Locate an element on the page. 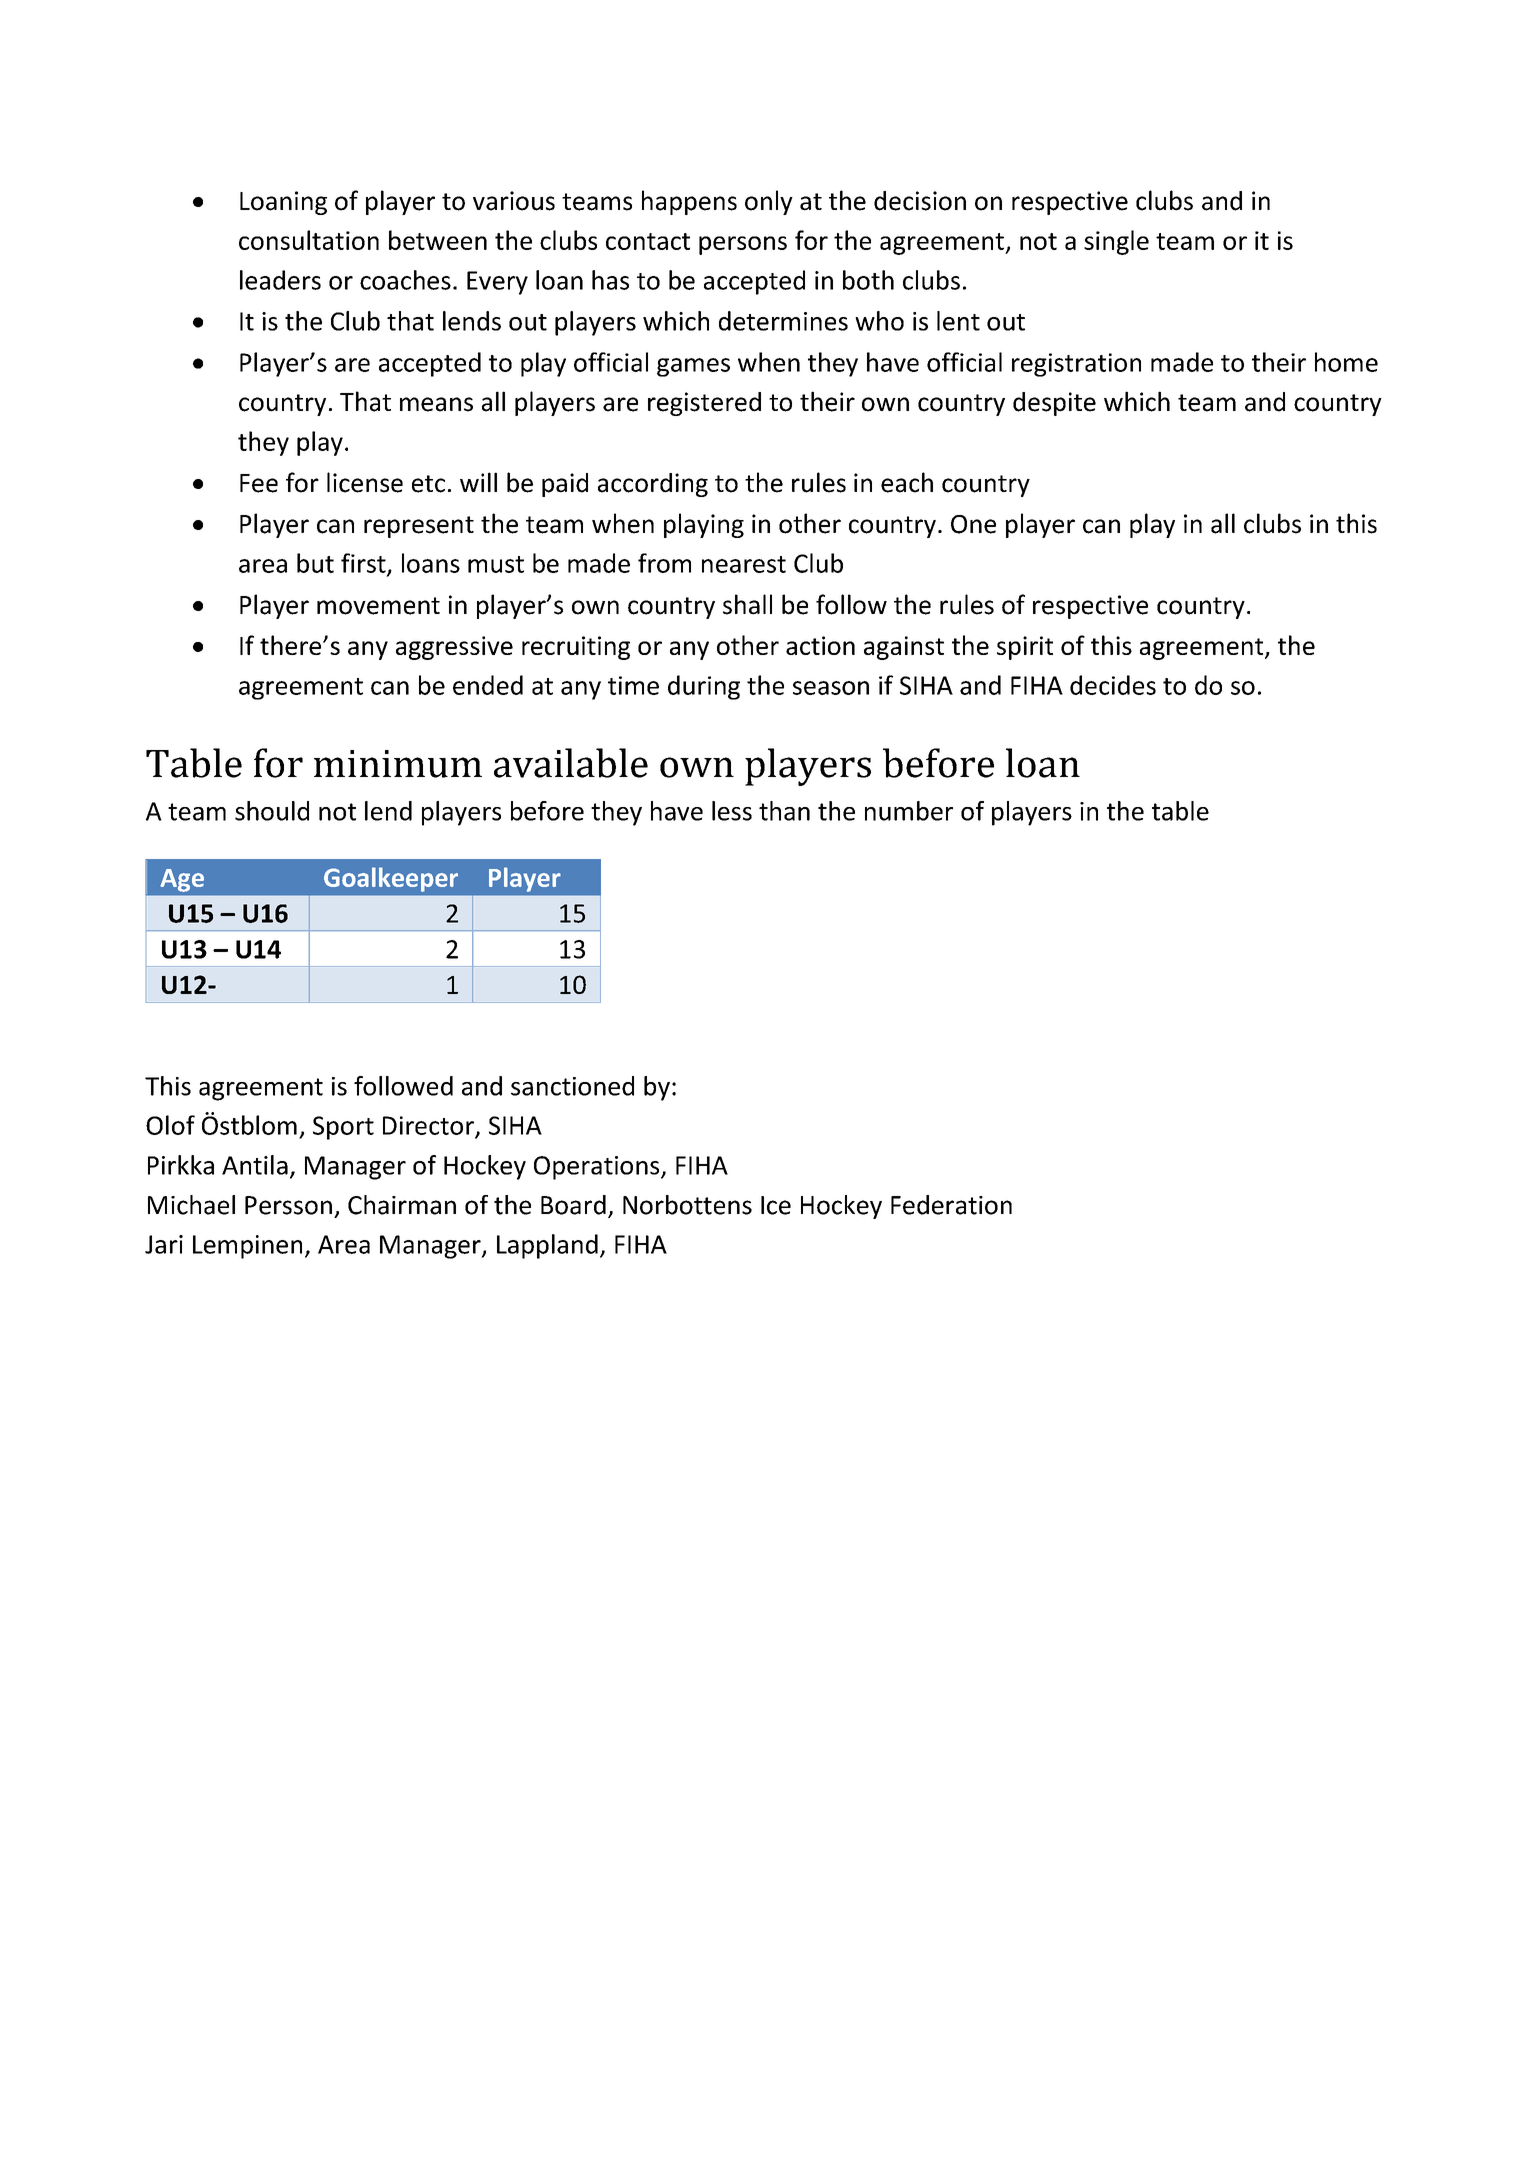  decides is located at coordinates (1113, 685).
